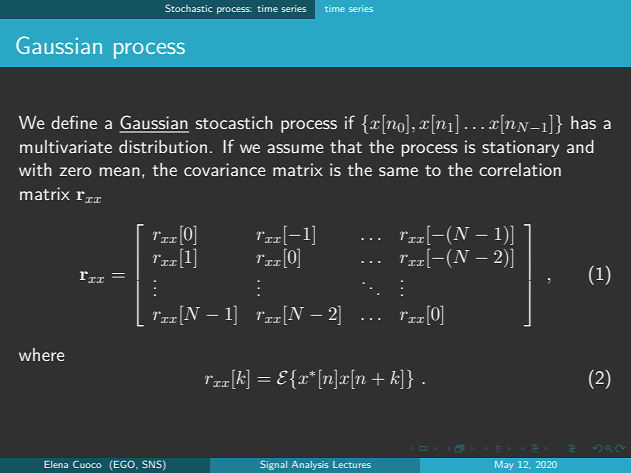  Describe the element at coordinates (580, 146) in the image. I see `and` at that location.
